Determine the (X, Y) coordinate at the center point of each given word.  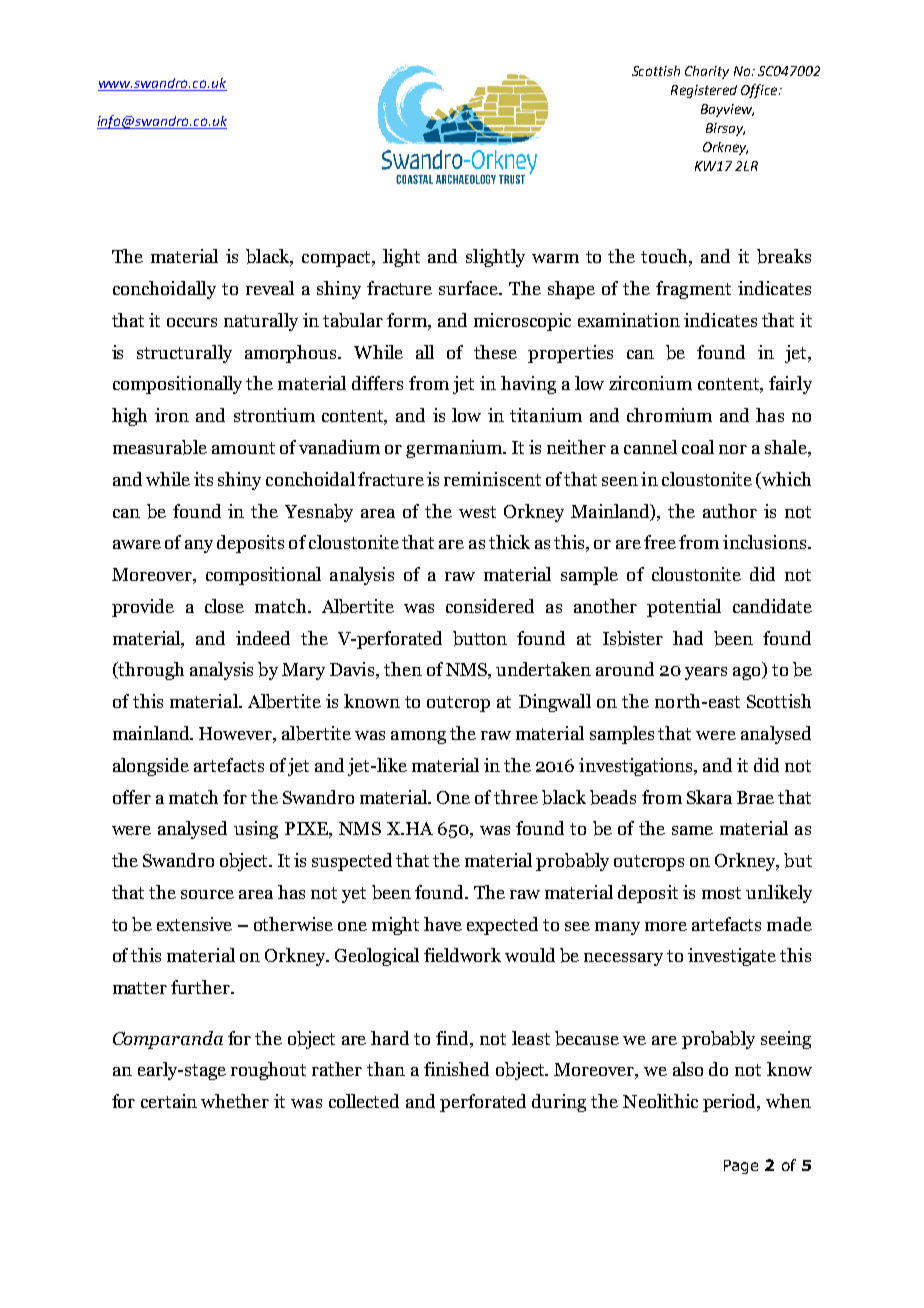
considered (490, 606)
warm (555, 258)
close (224, 606)
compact (337, 259)
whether (235, 1101)
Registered (704, 91)
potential (684, 608)
